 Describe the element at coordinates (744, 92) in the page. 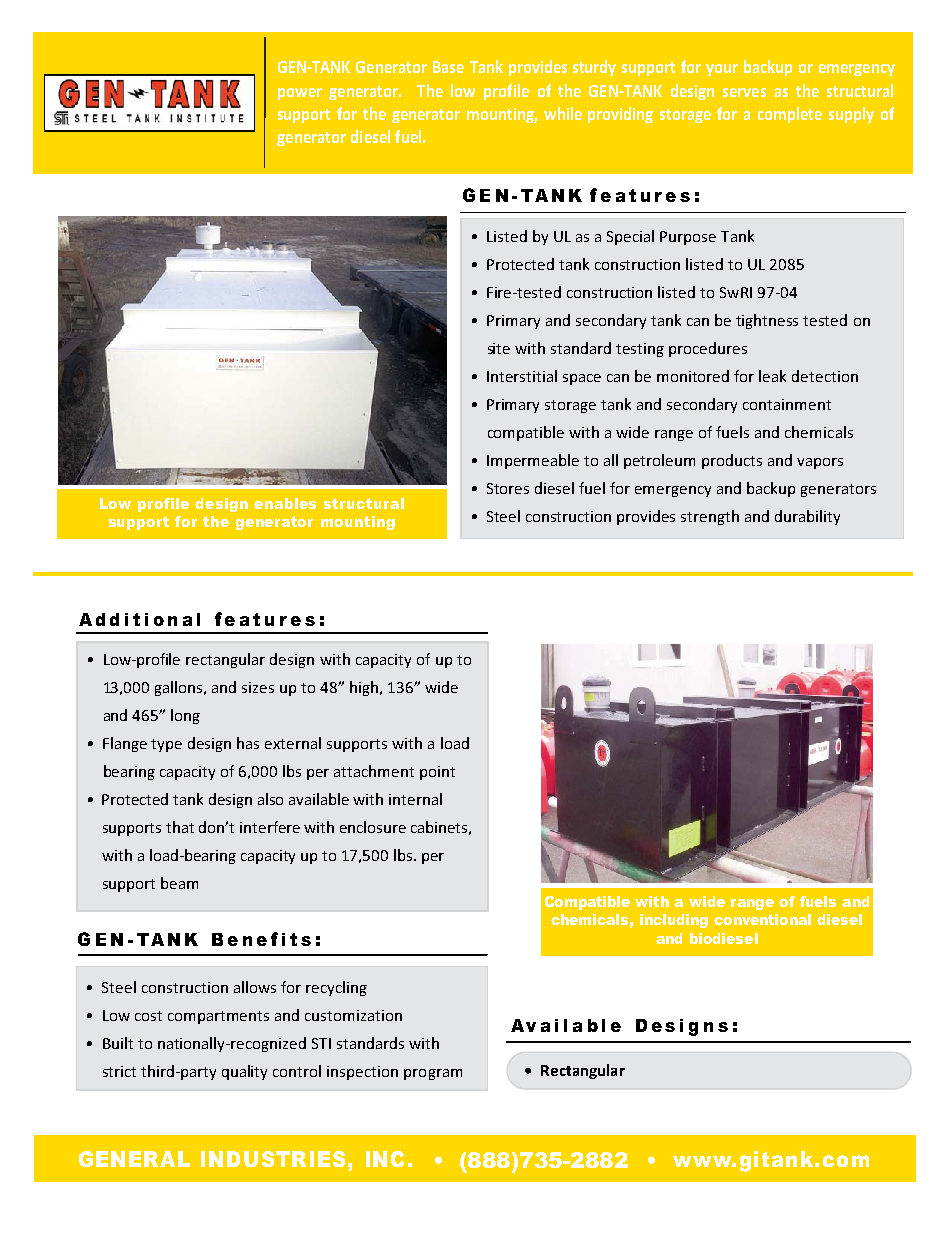

I see `serves` at that location.
